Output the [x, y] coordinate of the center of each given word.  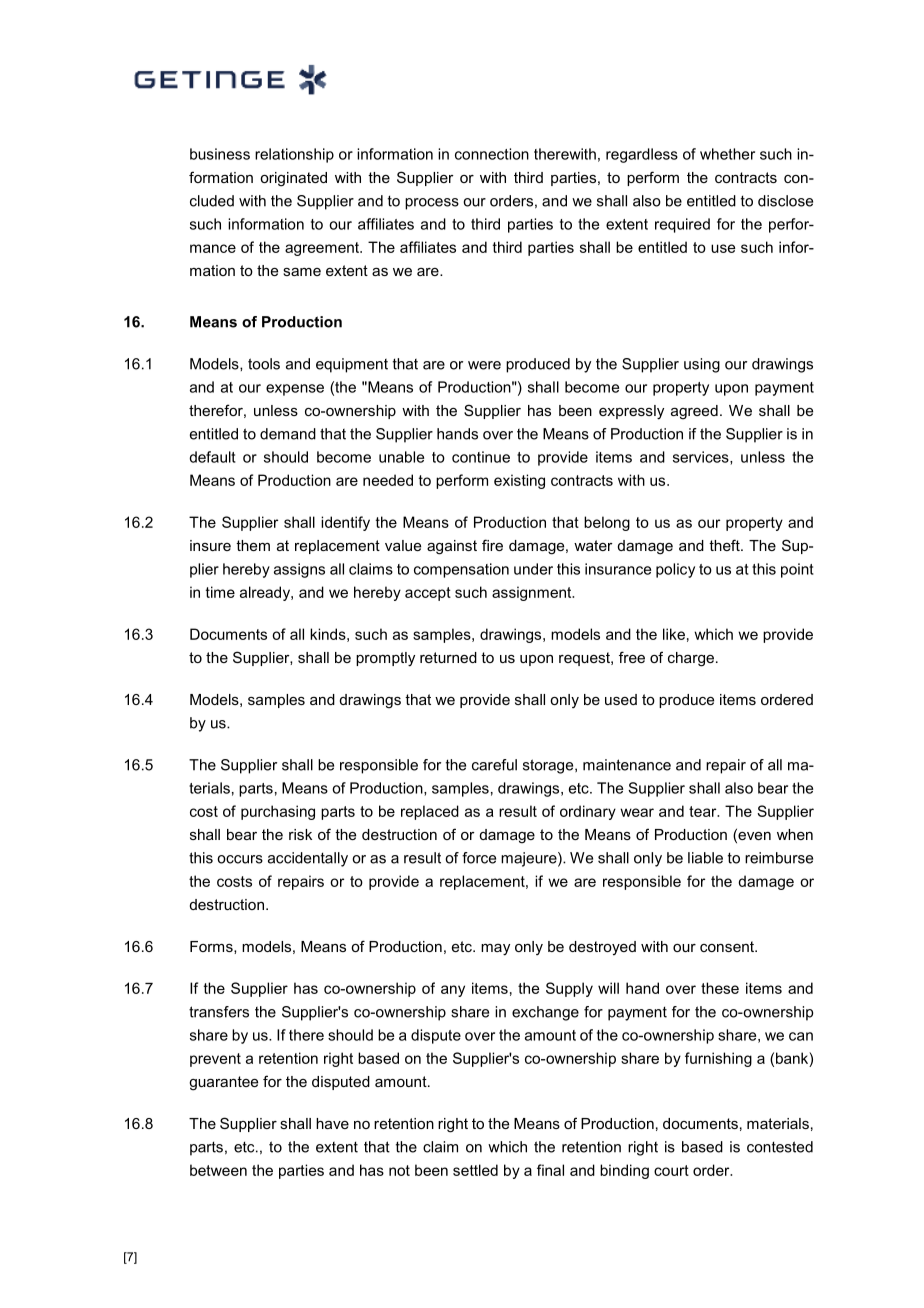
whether [727, 154]
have [332, 1123]
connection [492, 154]
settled [475, 1170]
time [220, 592]
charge [691, 659]
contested [780, 1147]
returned [448, 657]
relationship [294, 155]
